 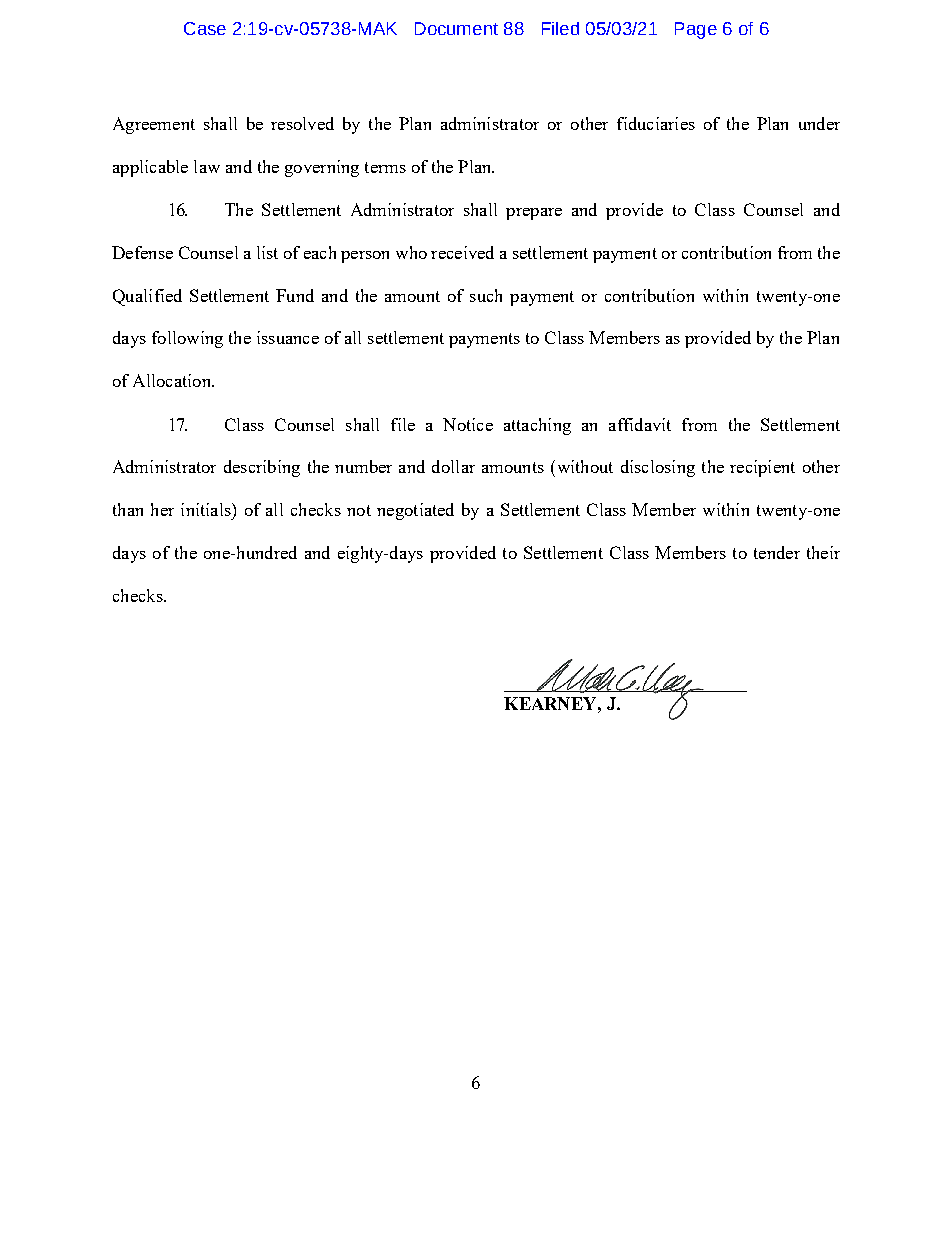 What do you see at coordinates (415, 511) in the document?
I see `negotiated` at bounding box center [415, 511].
